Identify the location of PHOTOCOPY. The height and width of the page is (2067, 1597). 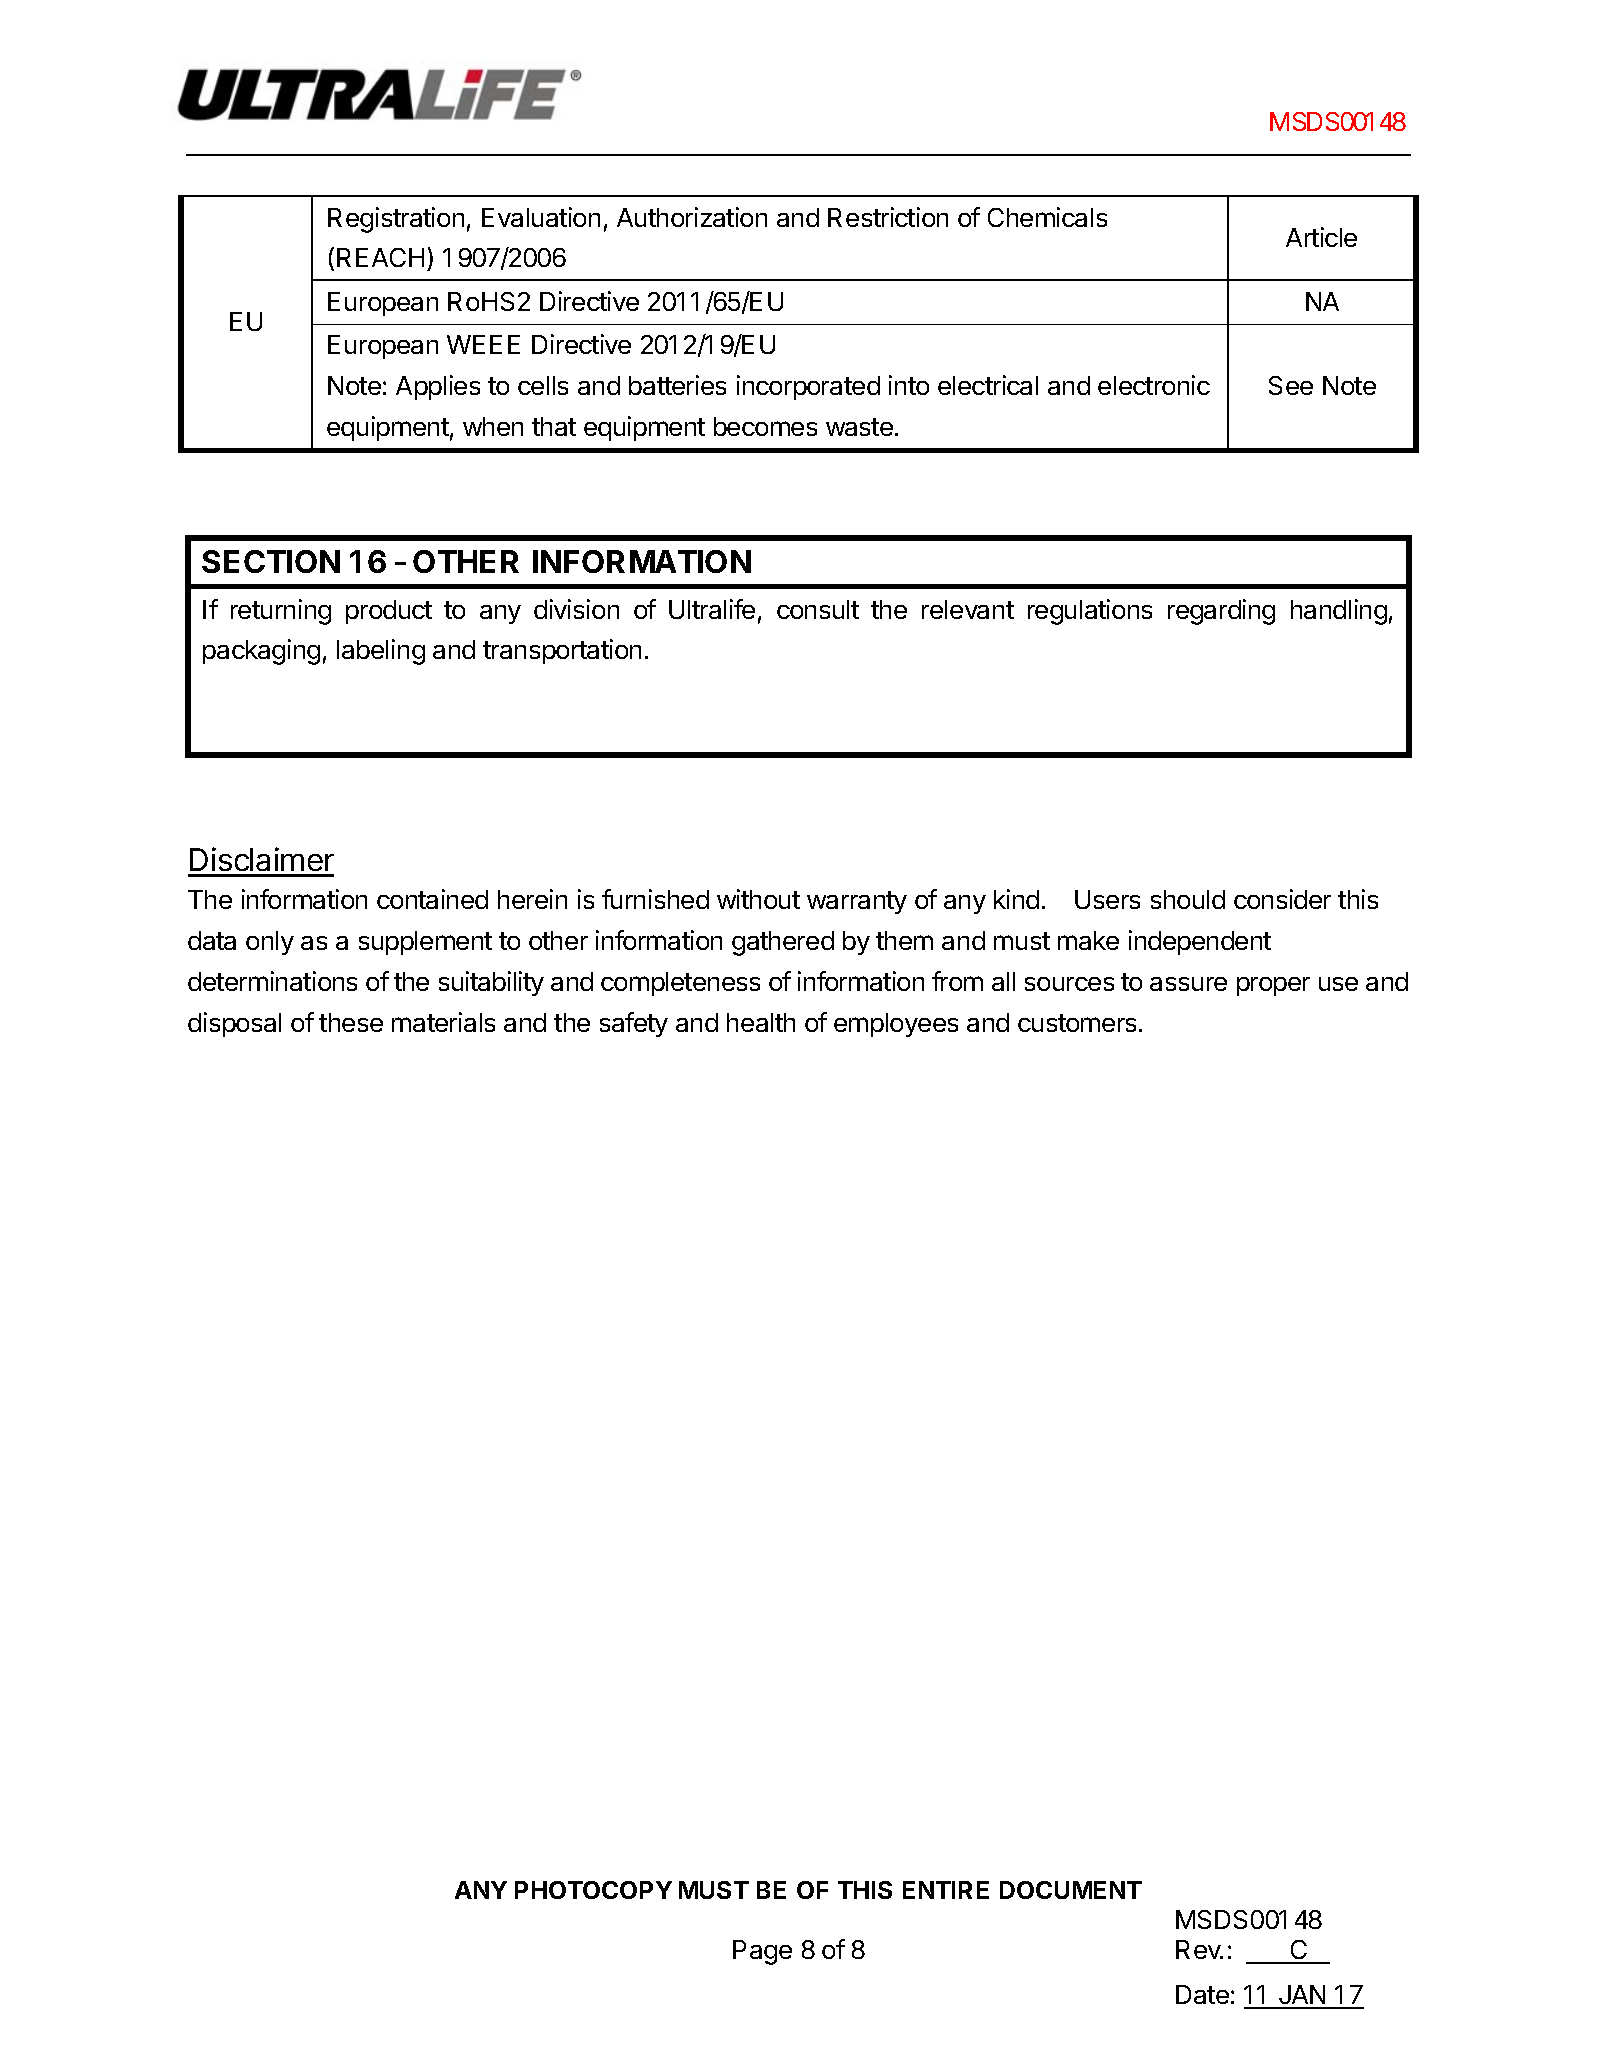
(593, 1890).
